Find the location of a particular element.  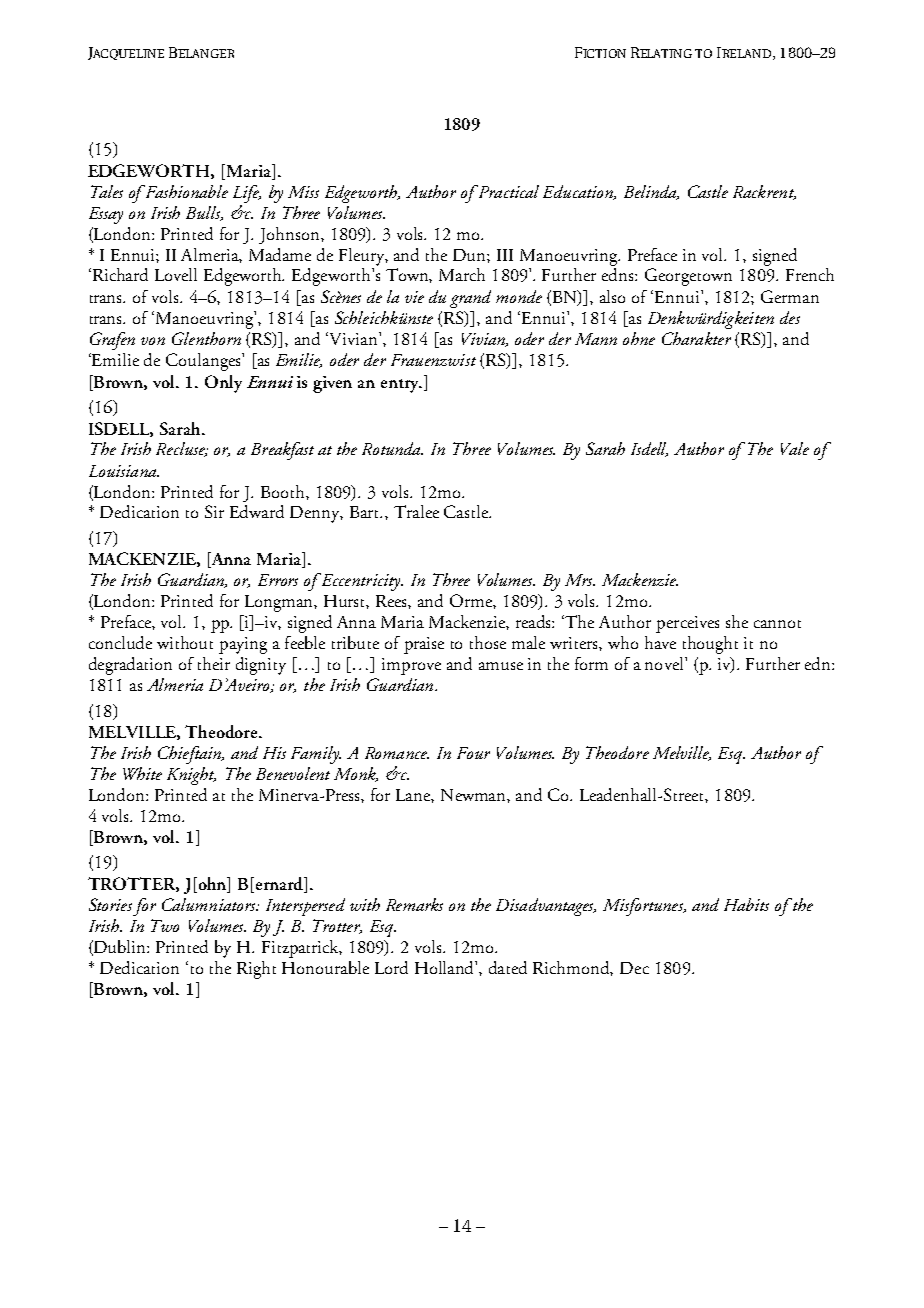

Errors is located at coordinates (278, 580).
